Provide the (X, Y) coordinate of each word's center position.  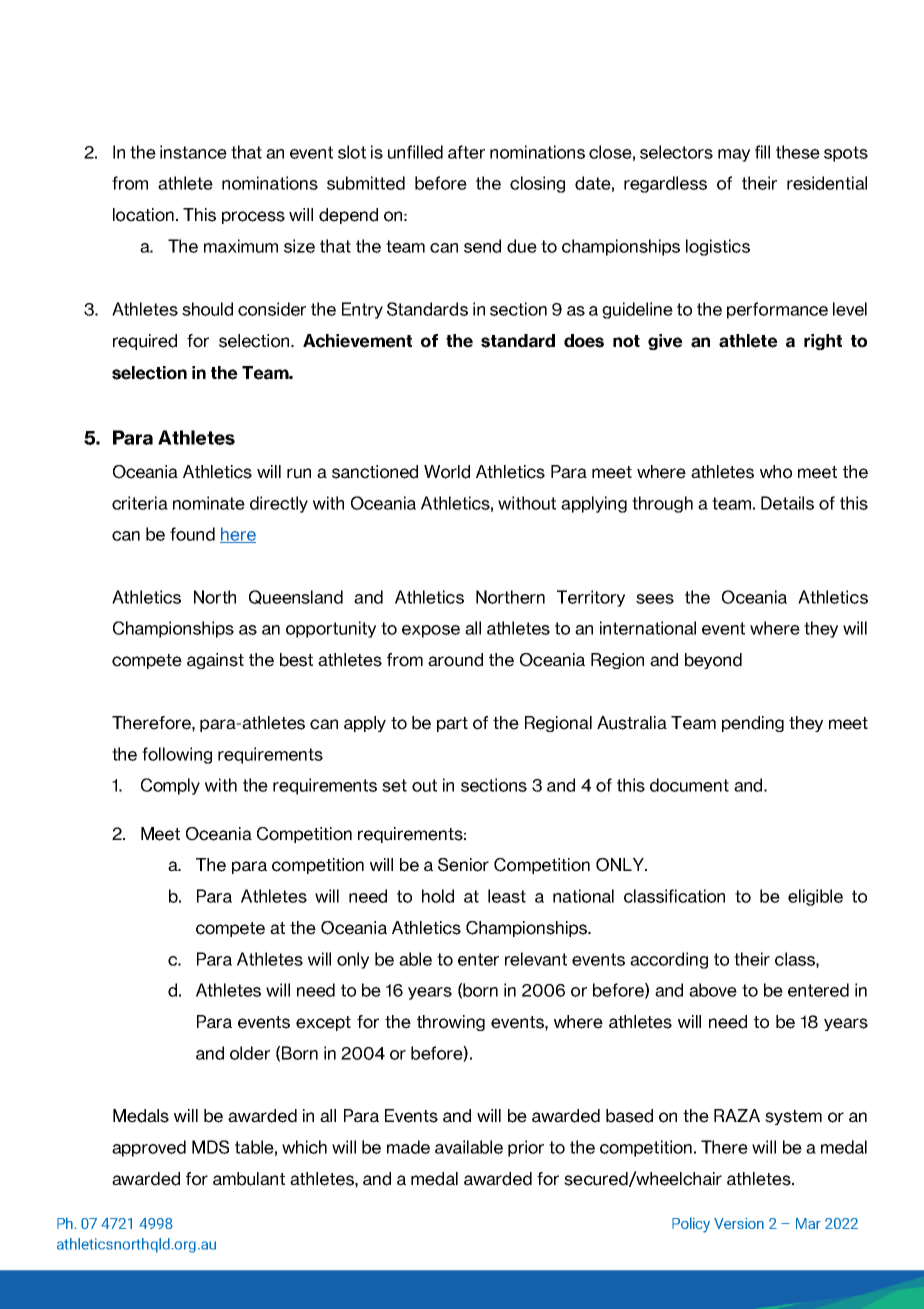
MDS (210, 1147)
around (455, 660)
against (215, 661)
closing (537, 184)
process (253, 217)
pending (753, 724)
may (734, 155)
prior (526, 1148)
